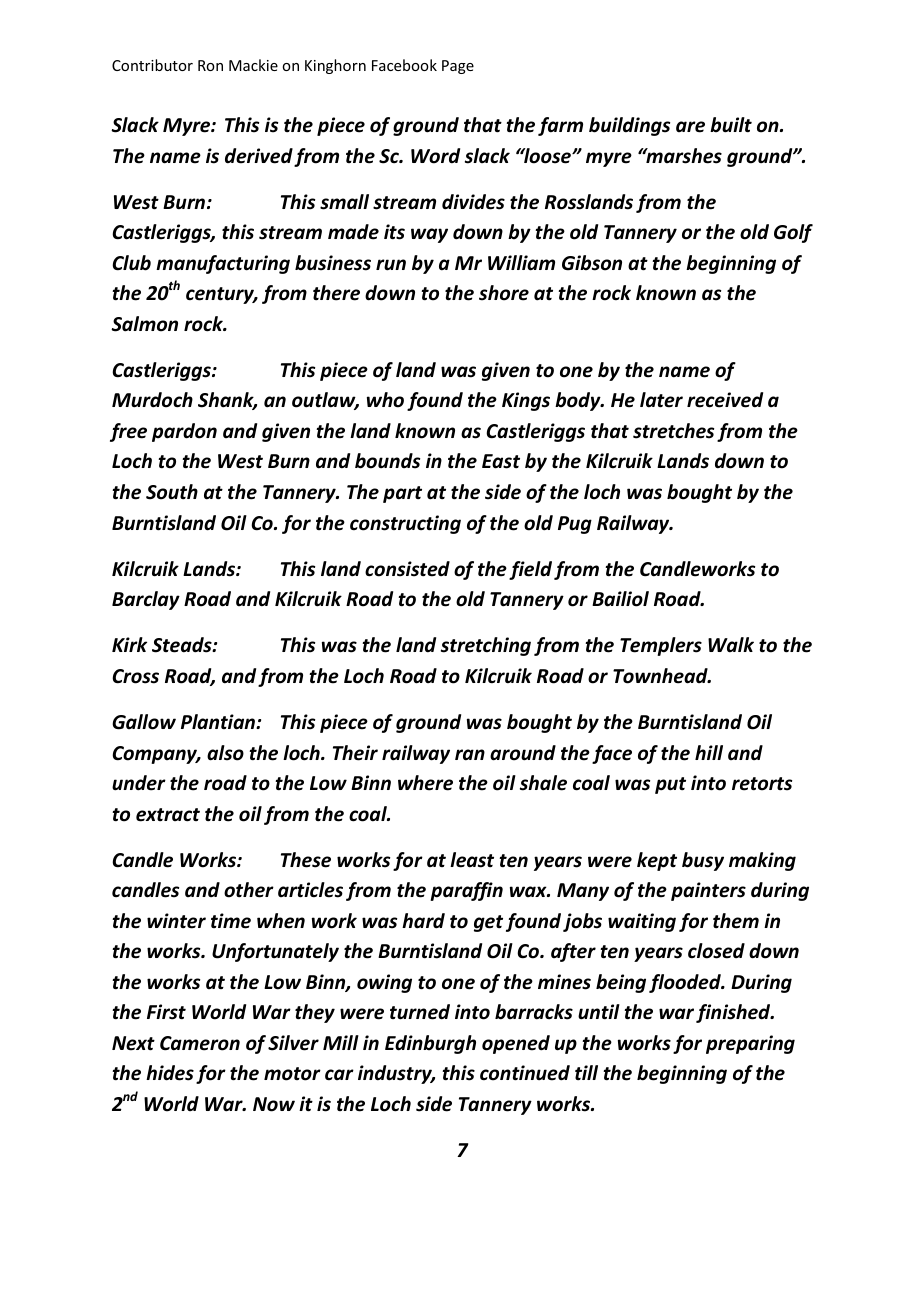  Describe the element at coordinates (253, 65) in the screenshot. I see `Mackie` at that location.
